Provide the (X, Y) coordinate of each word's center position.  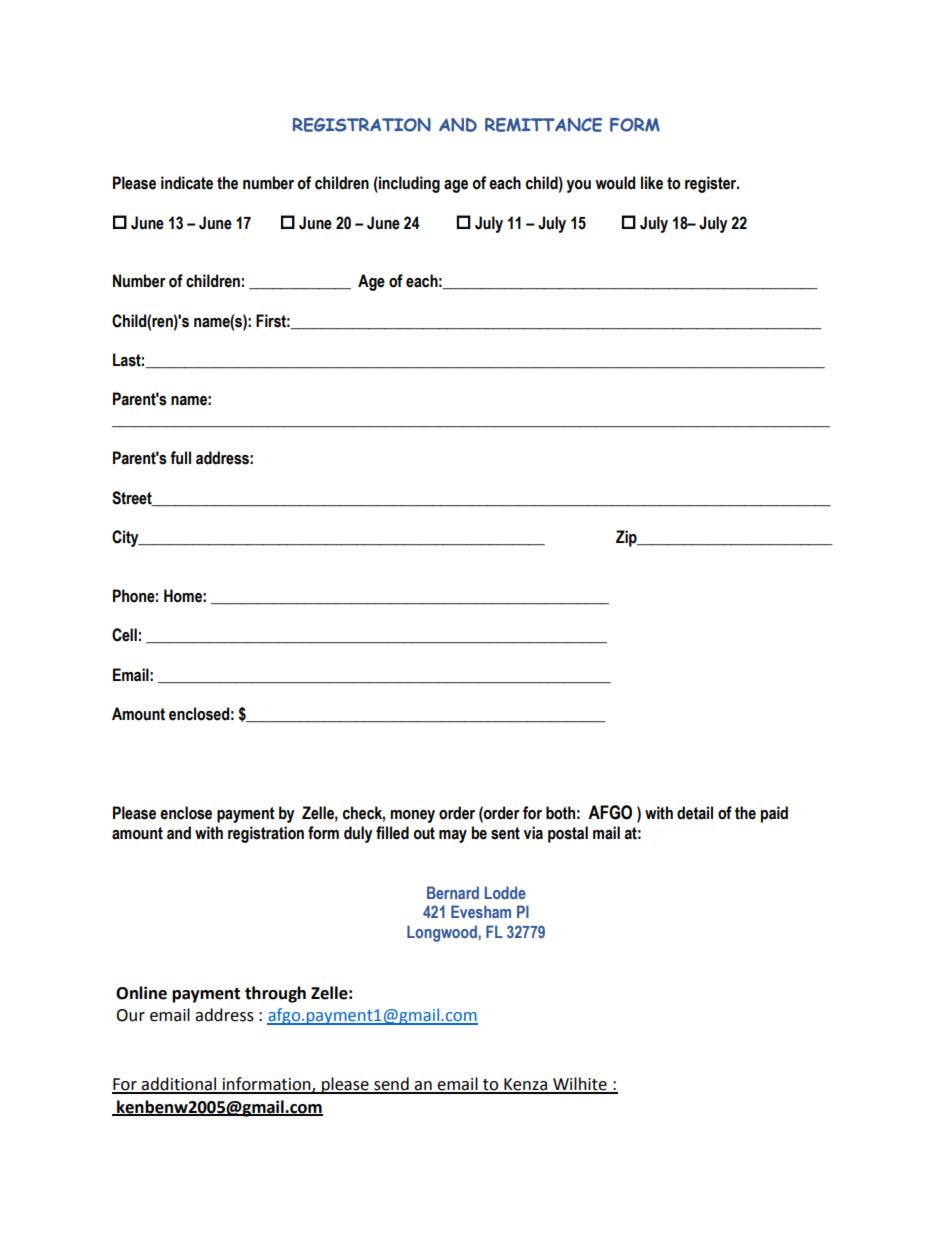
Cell (124, 635)
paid (774, 814)
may (453, 836)
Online (141, 993)
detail (695, 813)
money (412, 816)
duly (358, 834)
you (579, 186)
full (180, 458)
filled (392, 833)
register (712, 184)
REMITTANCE (543, 125)
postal (568, 834)
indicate (187, 183)
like (652, 183)
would (615, 183)
